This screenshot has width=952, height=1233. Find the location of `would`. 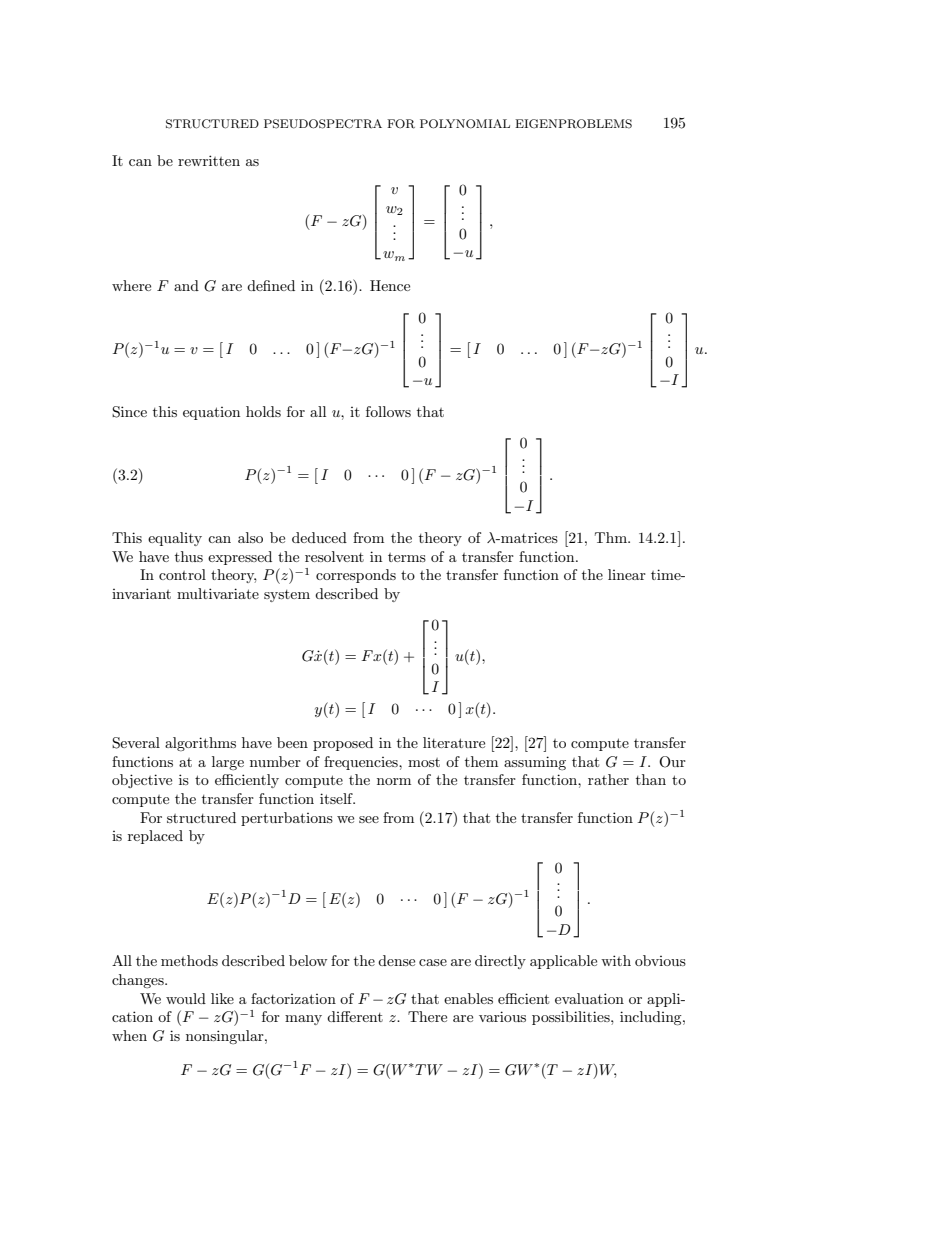

would is located at coordinates (186, 998).
